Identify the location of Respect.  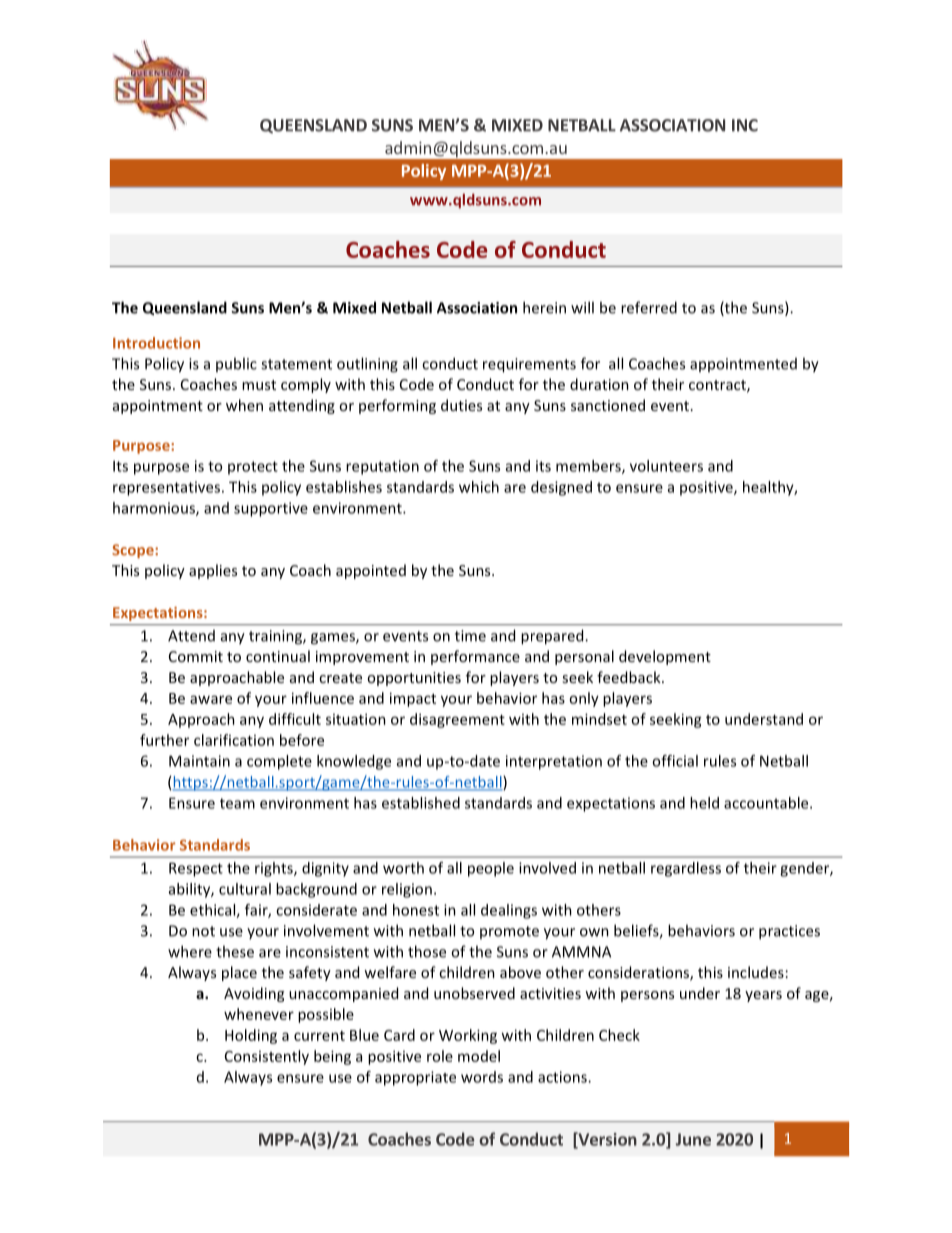
(196, 869).
